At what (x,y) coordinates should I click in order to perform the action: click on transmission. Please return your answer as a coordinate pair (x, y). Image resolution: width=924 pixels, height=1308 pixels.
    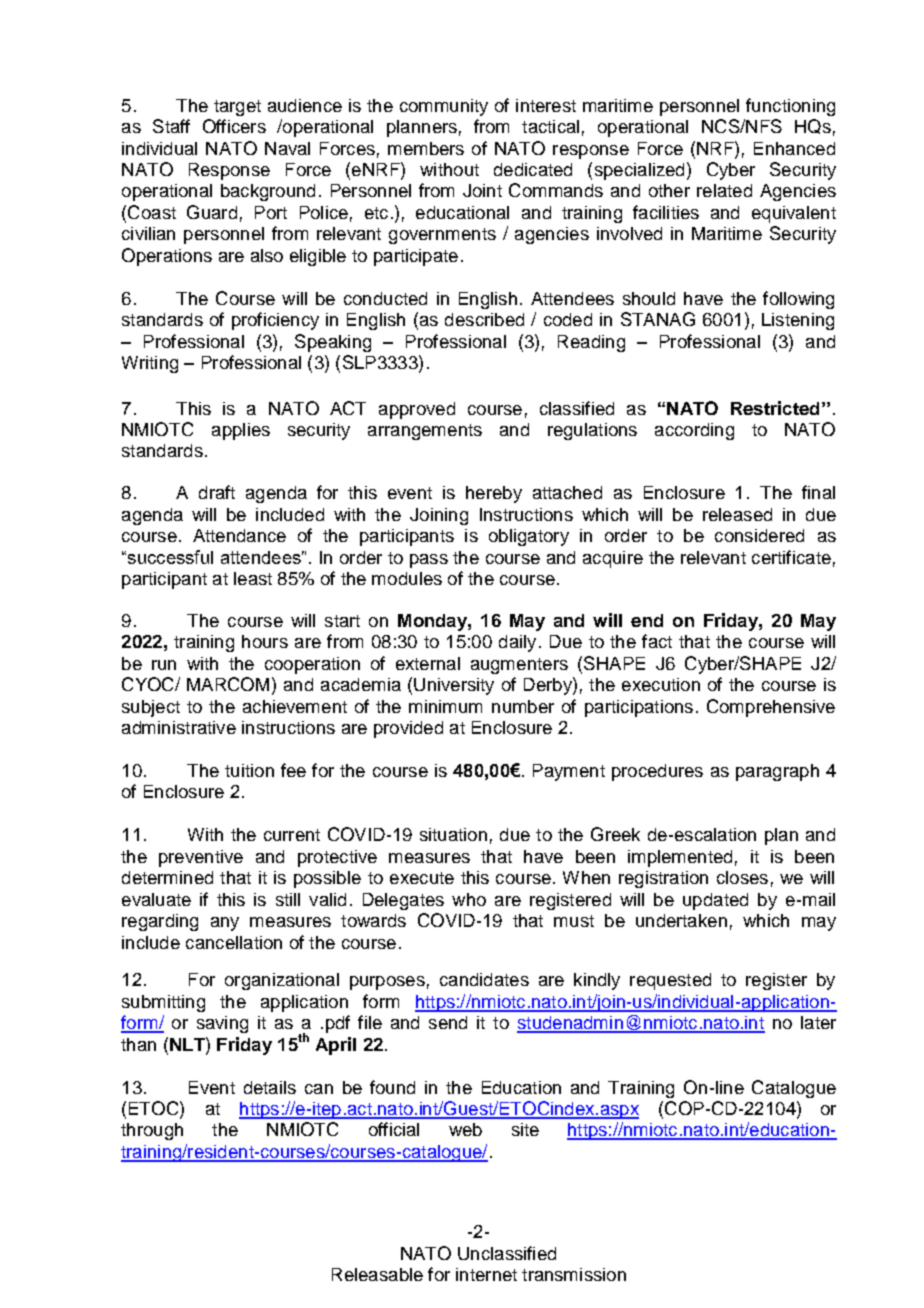
    Looking at the image, I should click on (574, 1274).
